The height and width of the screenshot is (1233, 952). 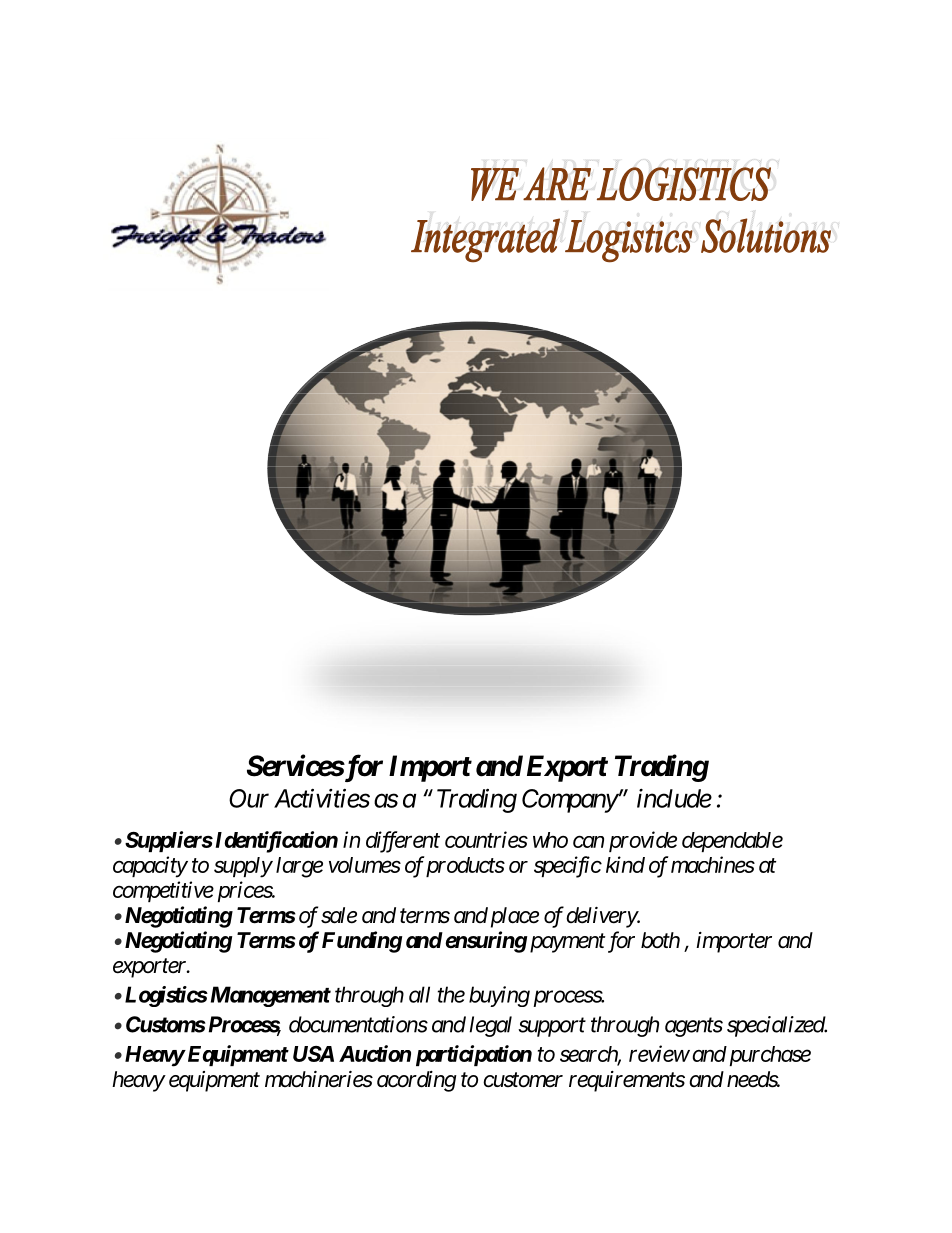 I want to click on USA, so click(x=313, y=1054).
